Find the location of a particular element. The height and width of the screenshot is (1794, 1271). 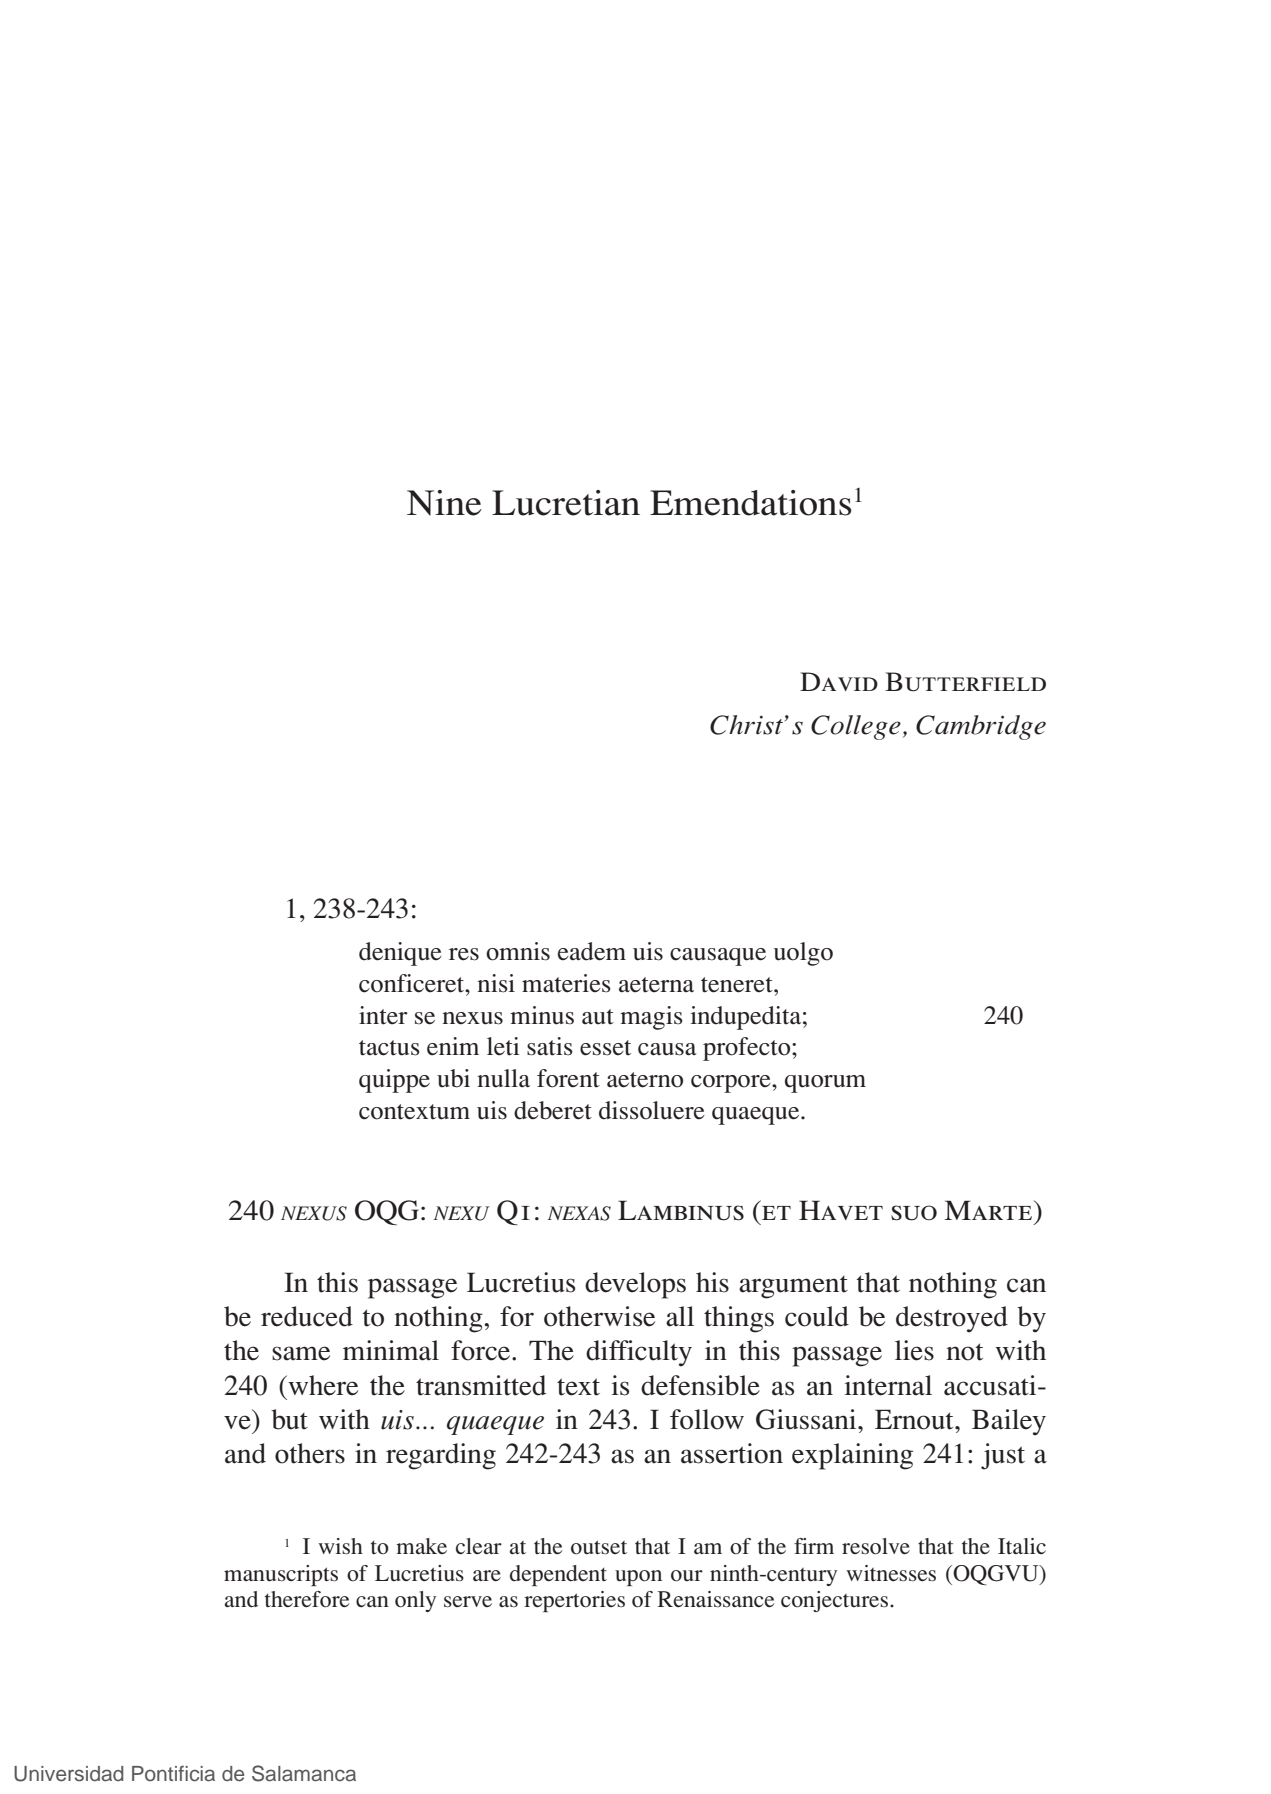

same is located at coordinates (301, 1353).
